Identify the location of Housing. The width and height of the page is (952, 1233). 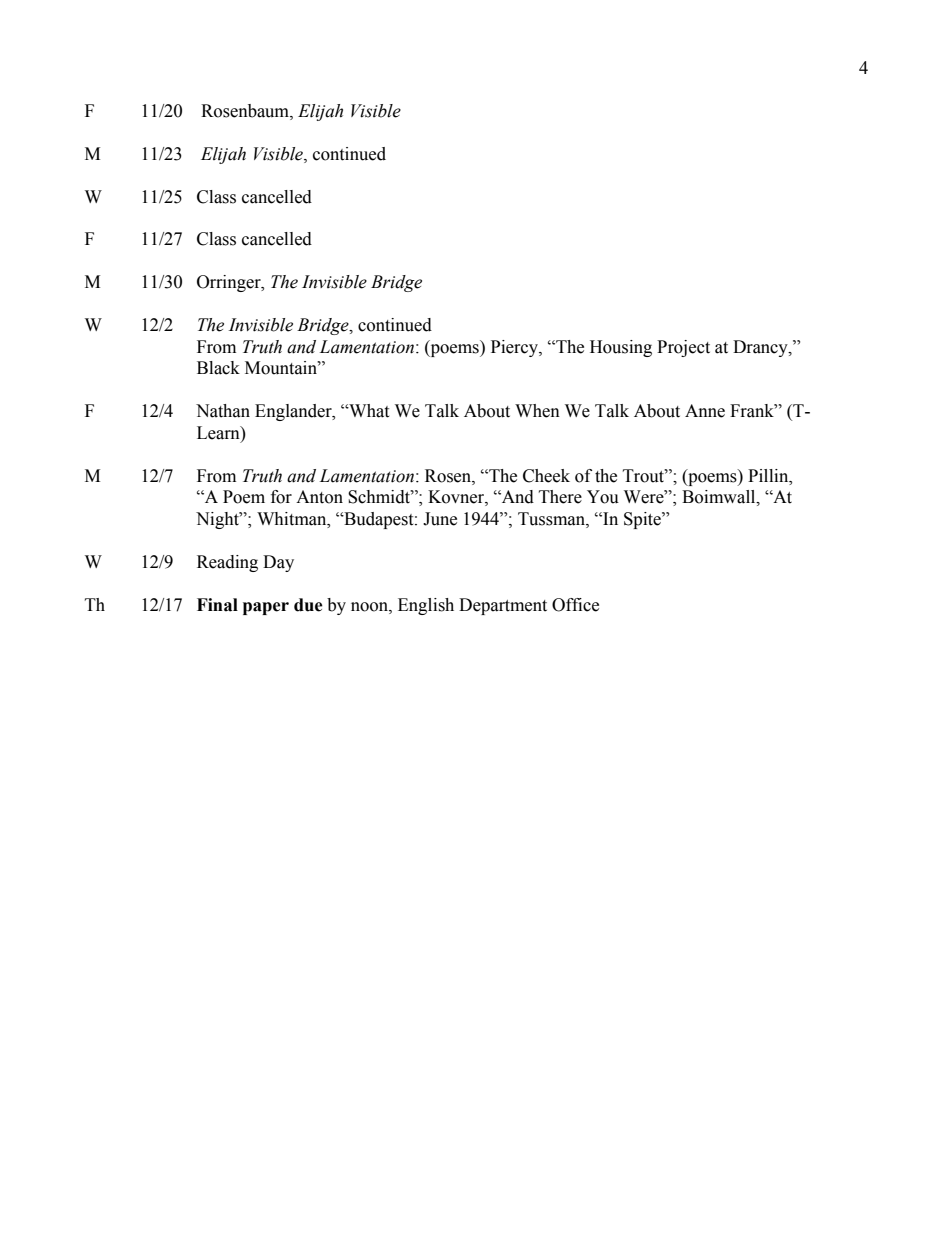
(621, 348).
